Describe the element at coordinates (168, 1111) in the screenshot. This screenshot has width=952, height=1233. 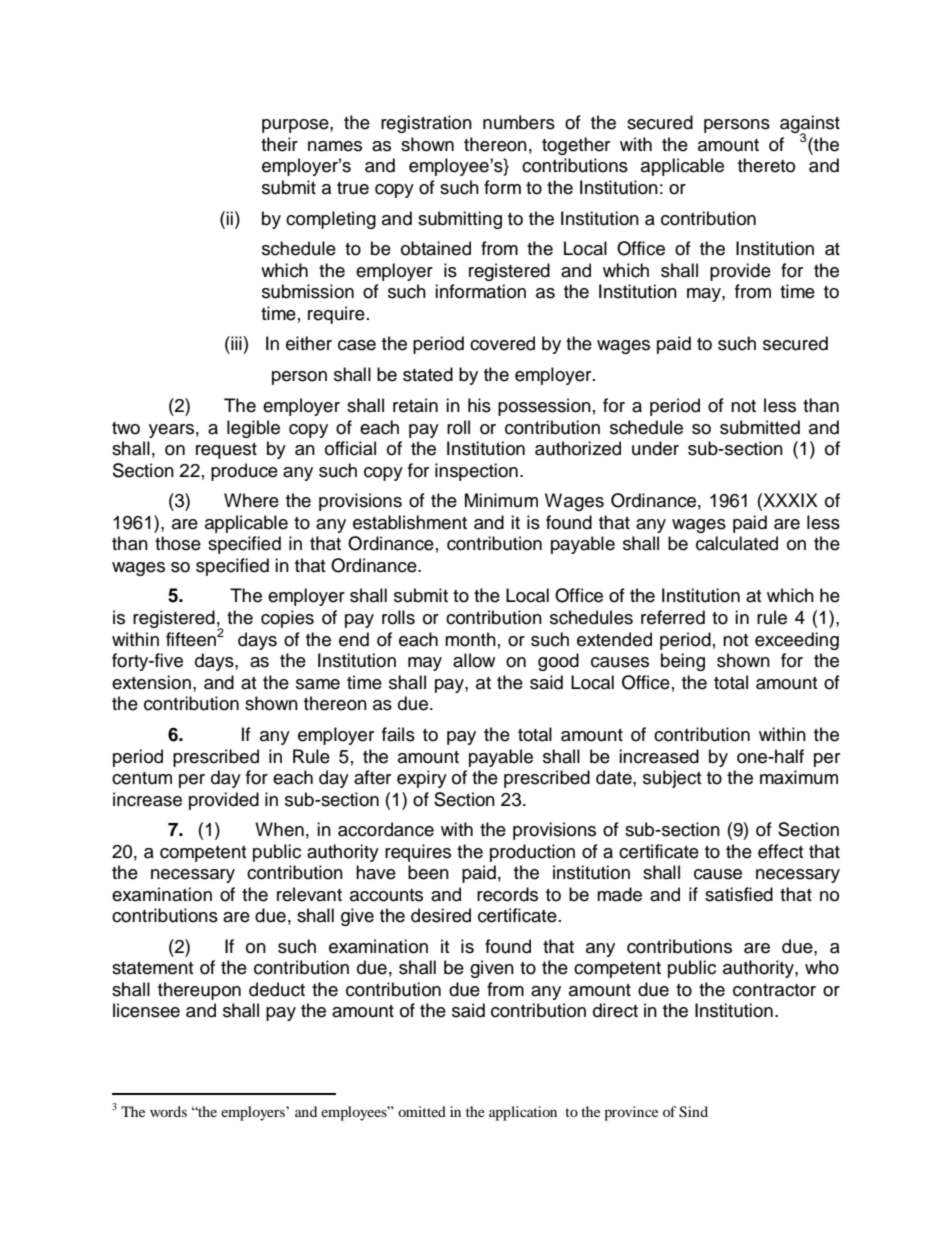
I see `words` at that location.
